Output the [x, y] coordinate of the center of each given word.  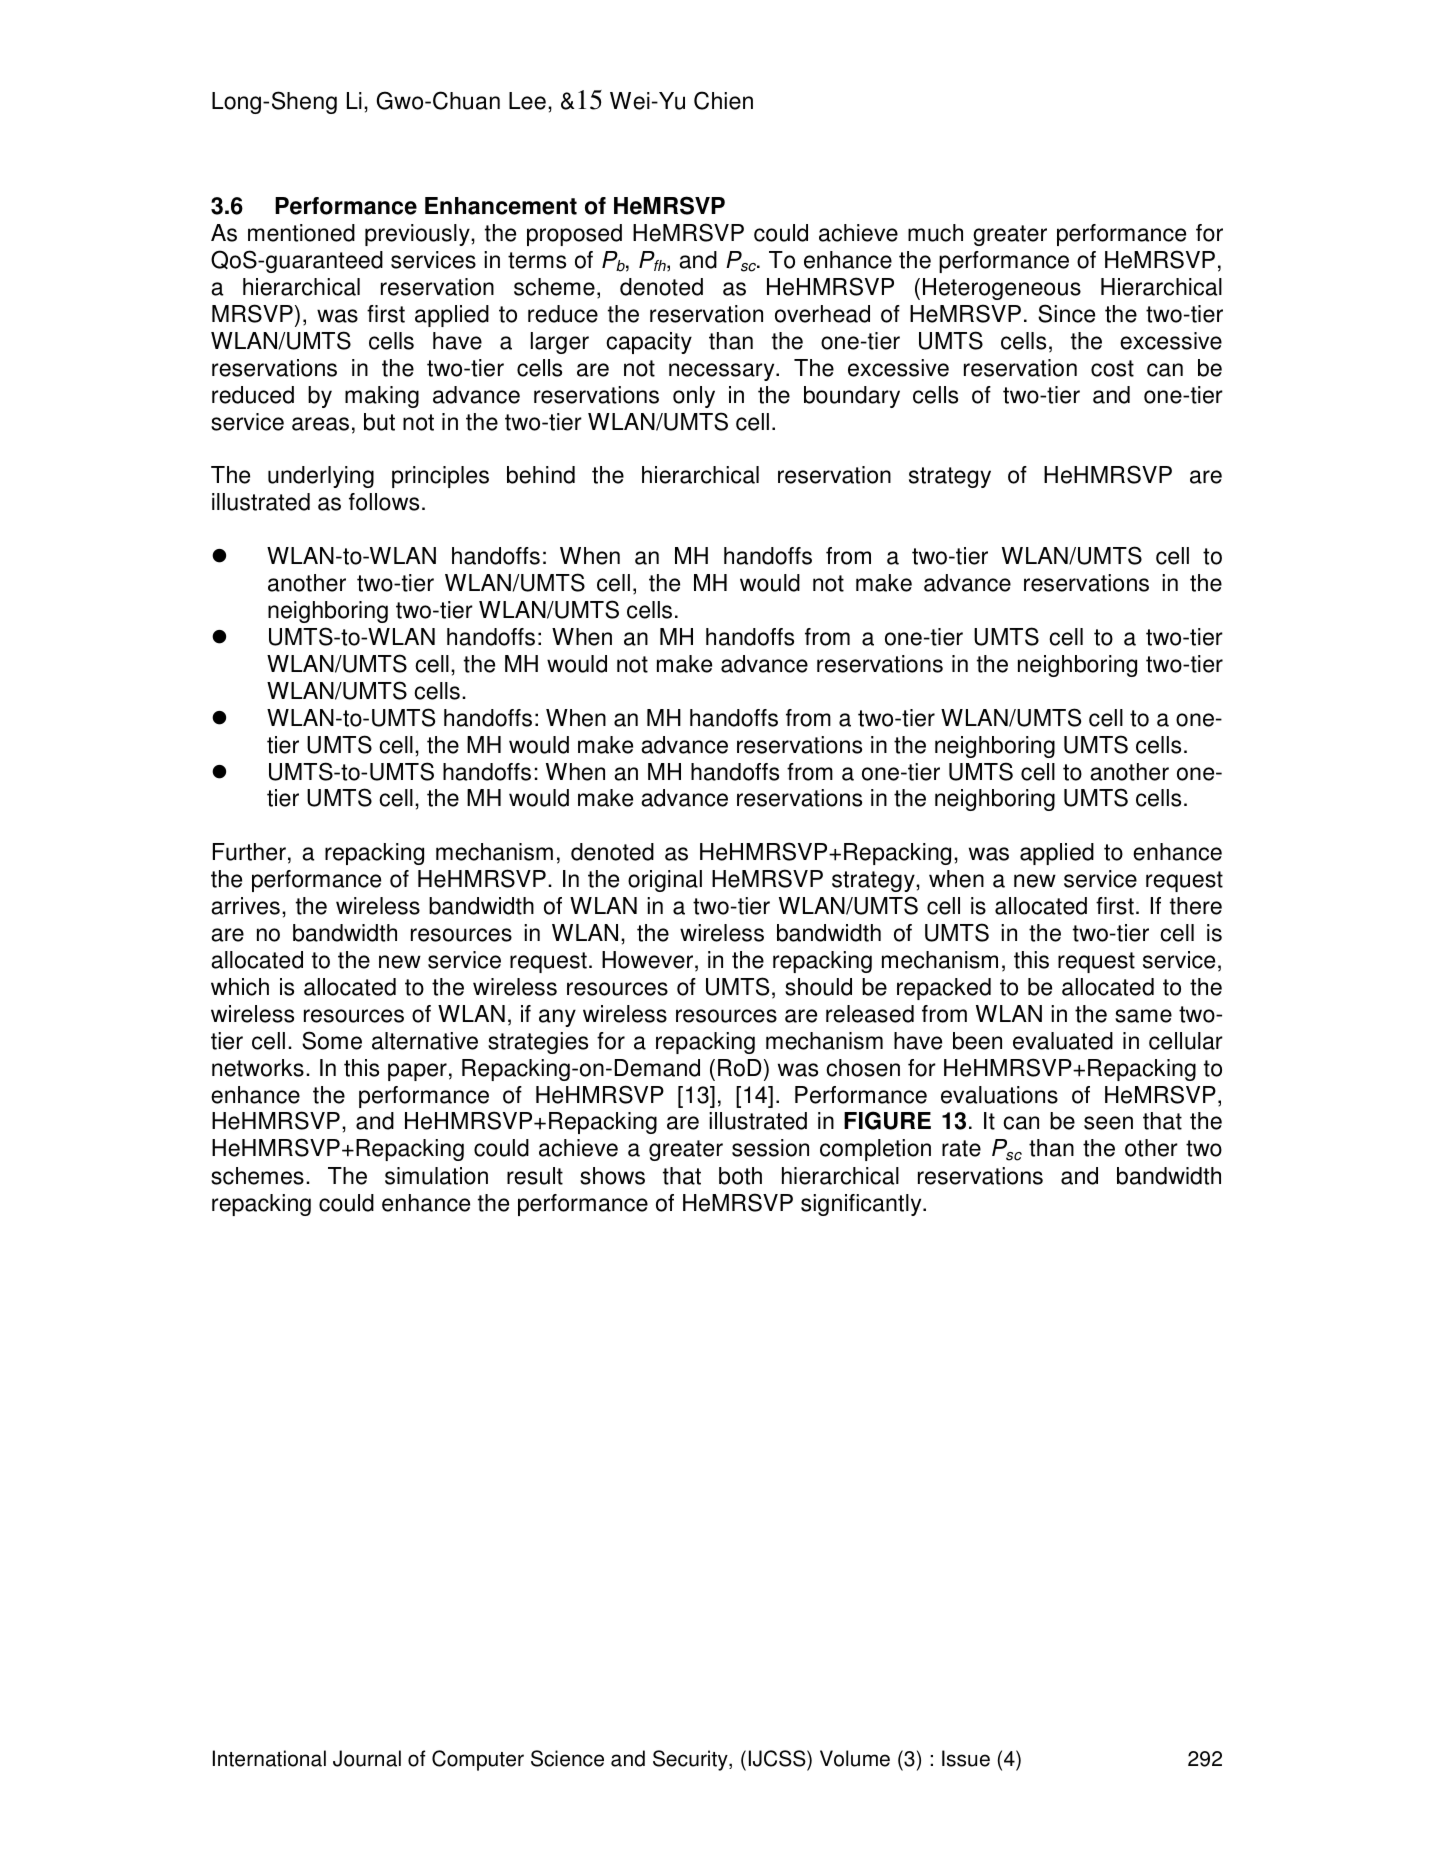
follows [384, 502]
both [740, 1176]
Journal [367, 1758]
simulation [436, 1176]
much [935, 233]
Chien [723, 100]
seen [1108, 1123]
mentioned [301, 233]
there [1196, 906]
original [665, 881]
